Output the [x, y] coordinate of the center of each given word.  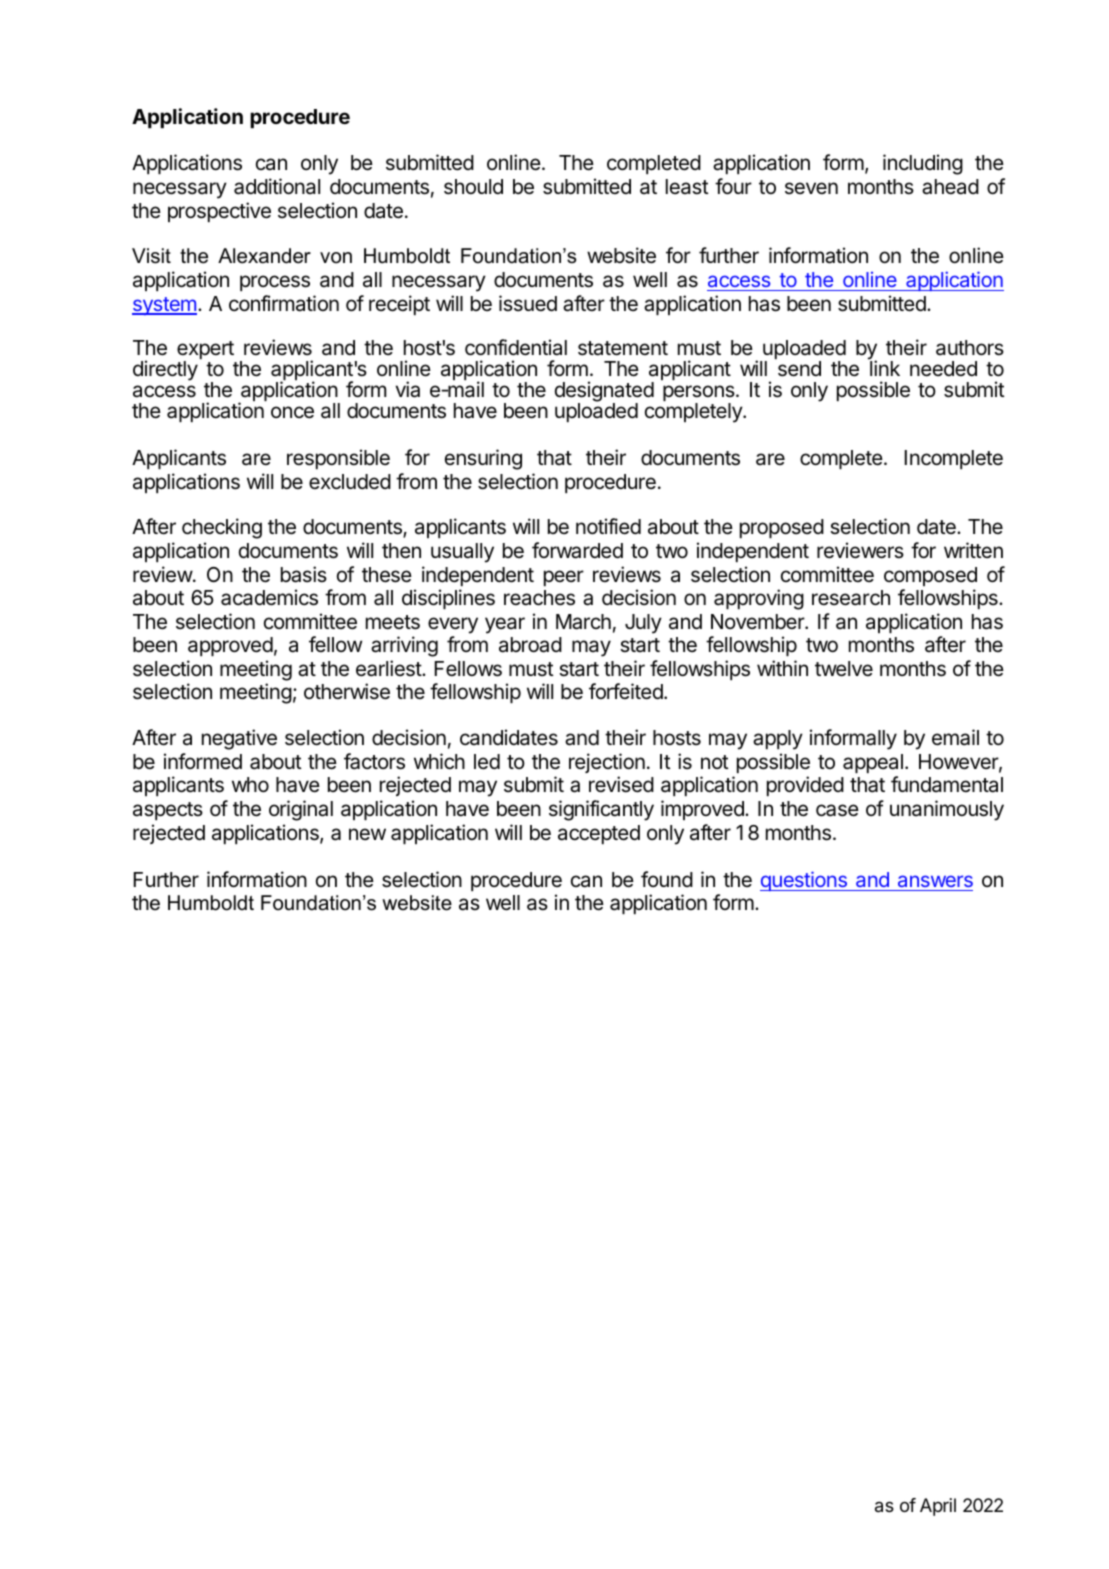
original [301, 810]
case [837, 810]
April [938, 1507]
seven [811, 188]
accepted [599, 834]
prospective [219, 212]
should [473, 187]
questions [804, 881]
